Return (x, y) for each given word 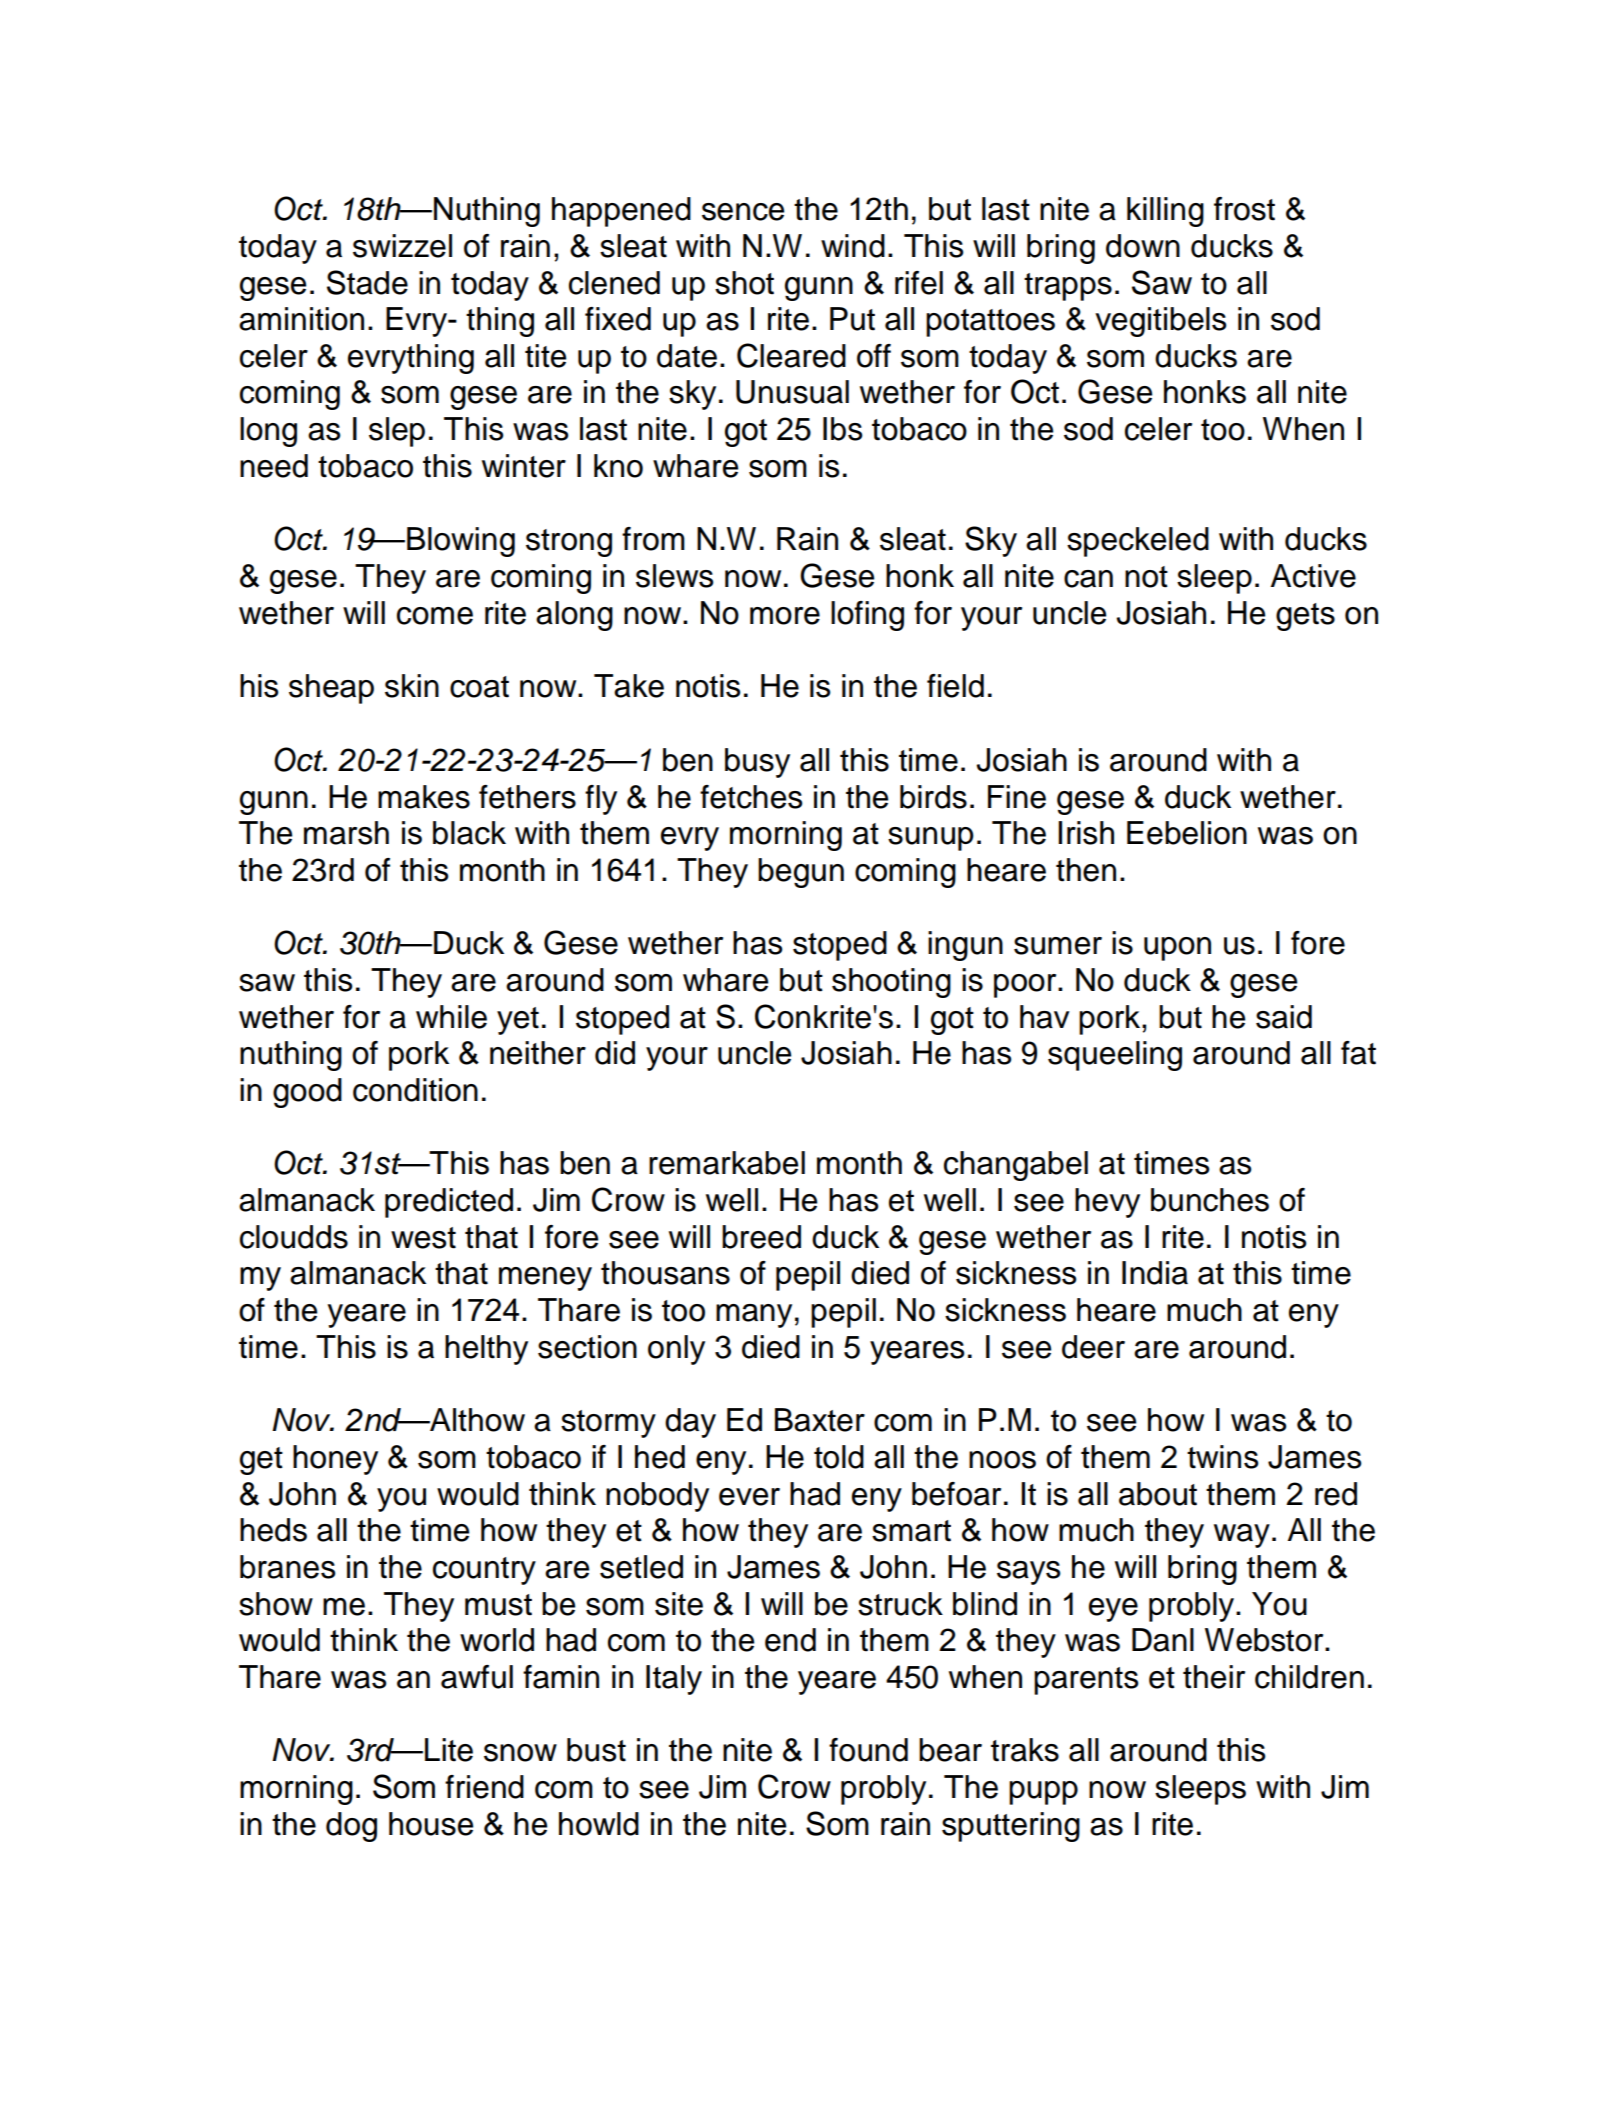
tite (545, 356)
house (431, 1824)
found (868, 1750)
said (1284, 1017)
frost (1244, 209)
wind (853, 246)
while (451, 1017)
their (1214, 1677)
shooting (891, 983)
